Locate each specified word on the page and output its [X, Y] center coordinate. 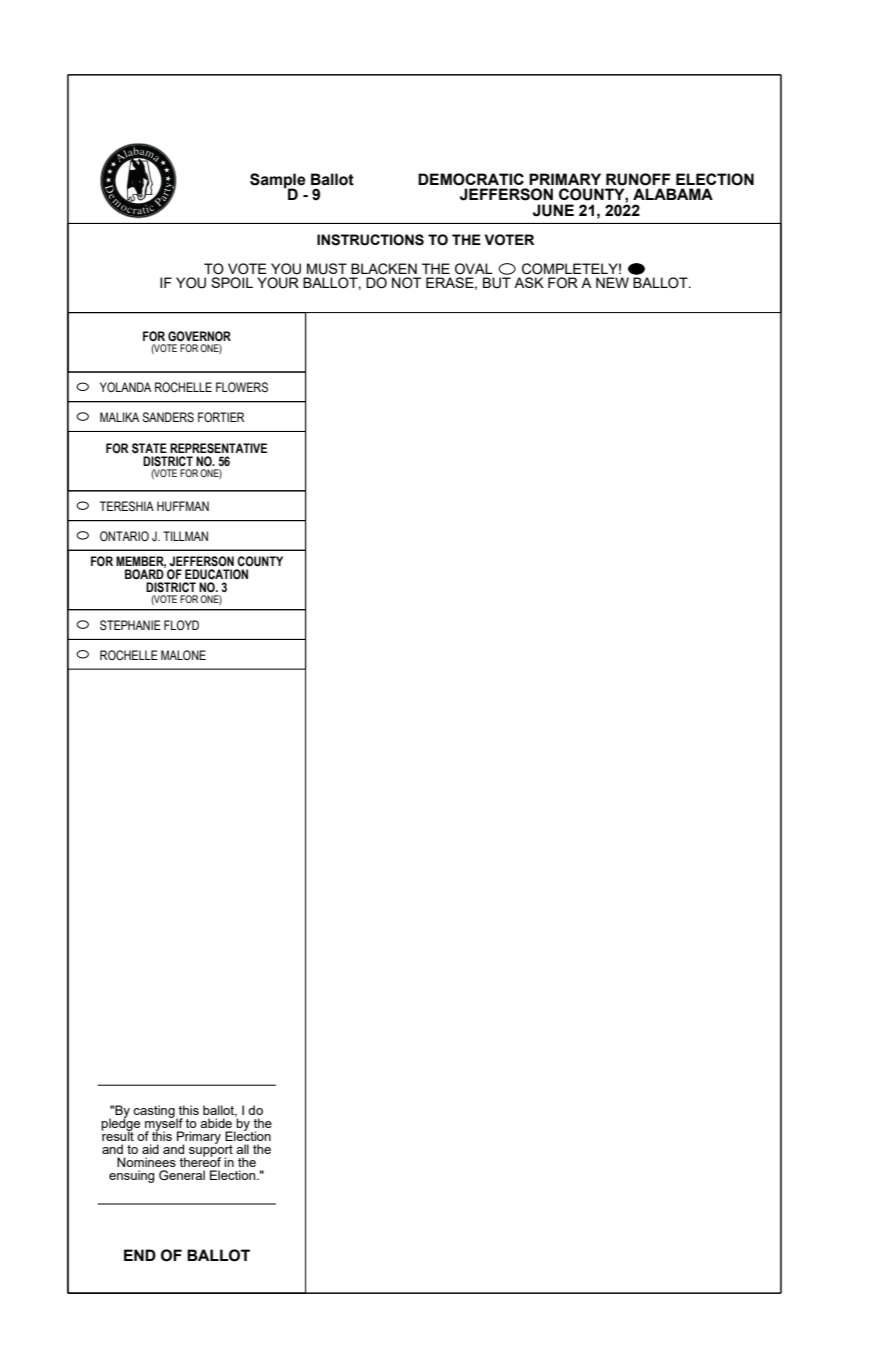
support [211, 1151]
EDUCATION [216, 574]
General [182, 1175]
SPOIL [232, 283]
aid [150, 1149]
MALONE [183, 655]
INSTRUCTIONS [370, 240]
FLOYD [181, 625]
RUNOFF [638, 179]
